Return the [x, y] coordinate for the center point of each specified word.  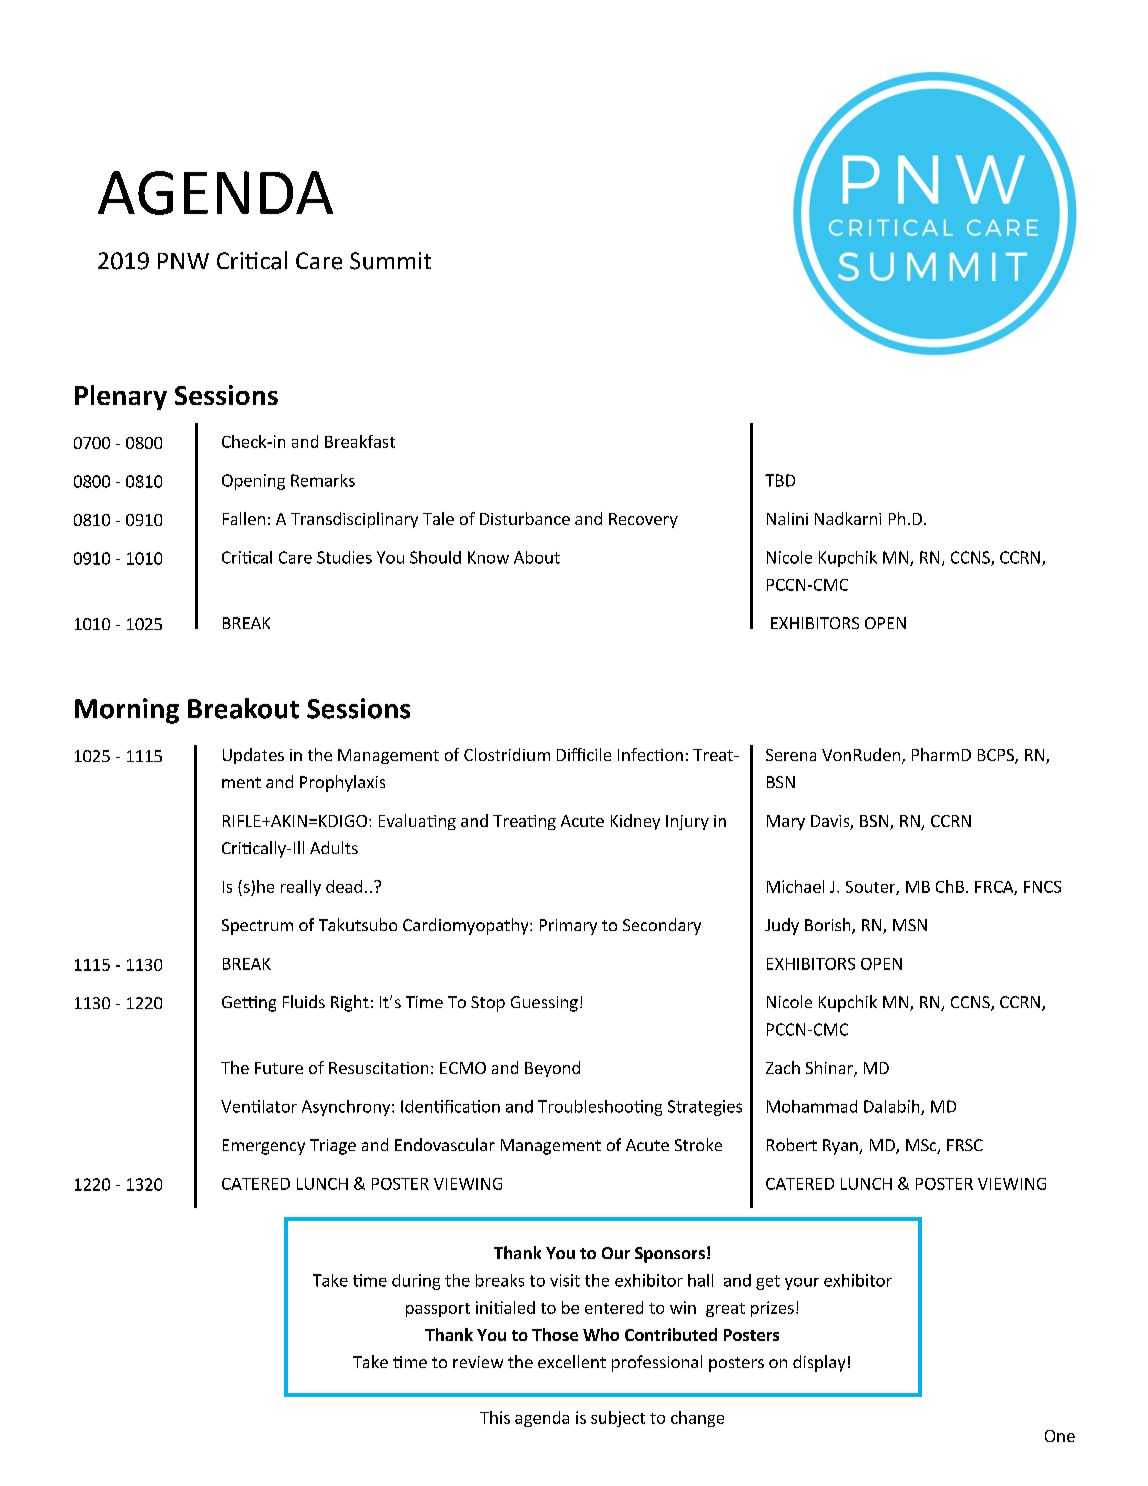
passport [438, 1310]
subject [618, 1419]
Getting [249, 1004]
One [1060, 1436]
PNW [183, 261]
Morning [127, 711]
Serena [791, 755]
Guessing [544, 1004]
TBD [780, 480]
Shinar [830, 1068]
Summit [390, 261]
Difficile [584, 754]
